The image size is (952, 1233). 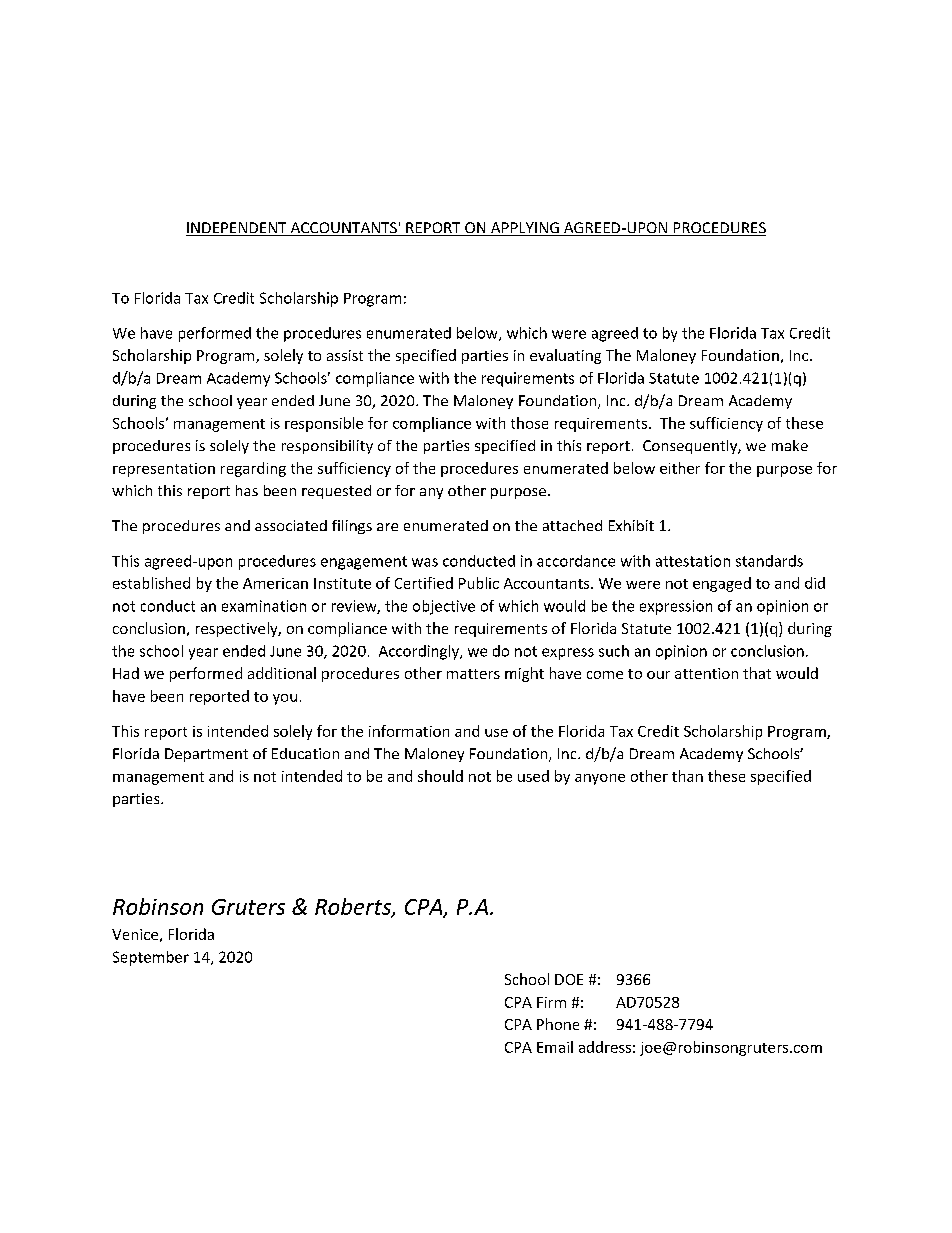 I want to click on regarding, so click(x=253, y=469).
